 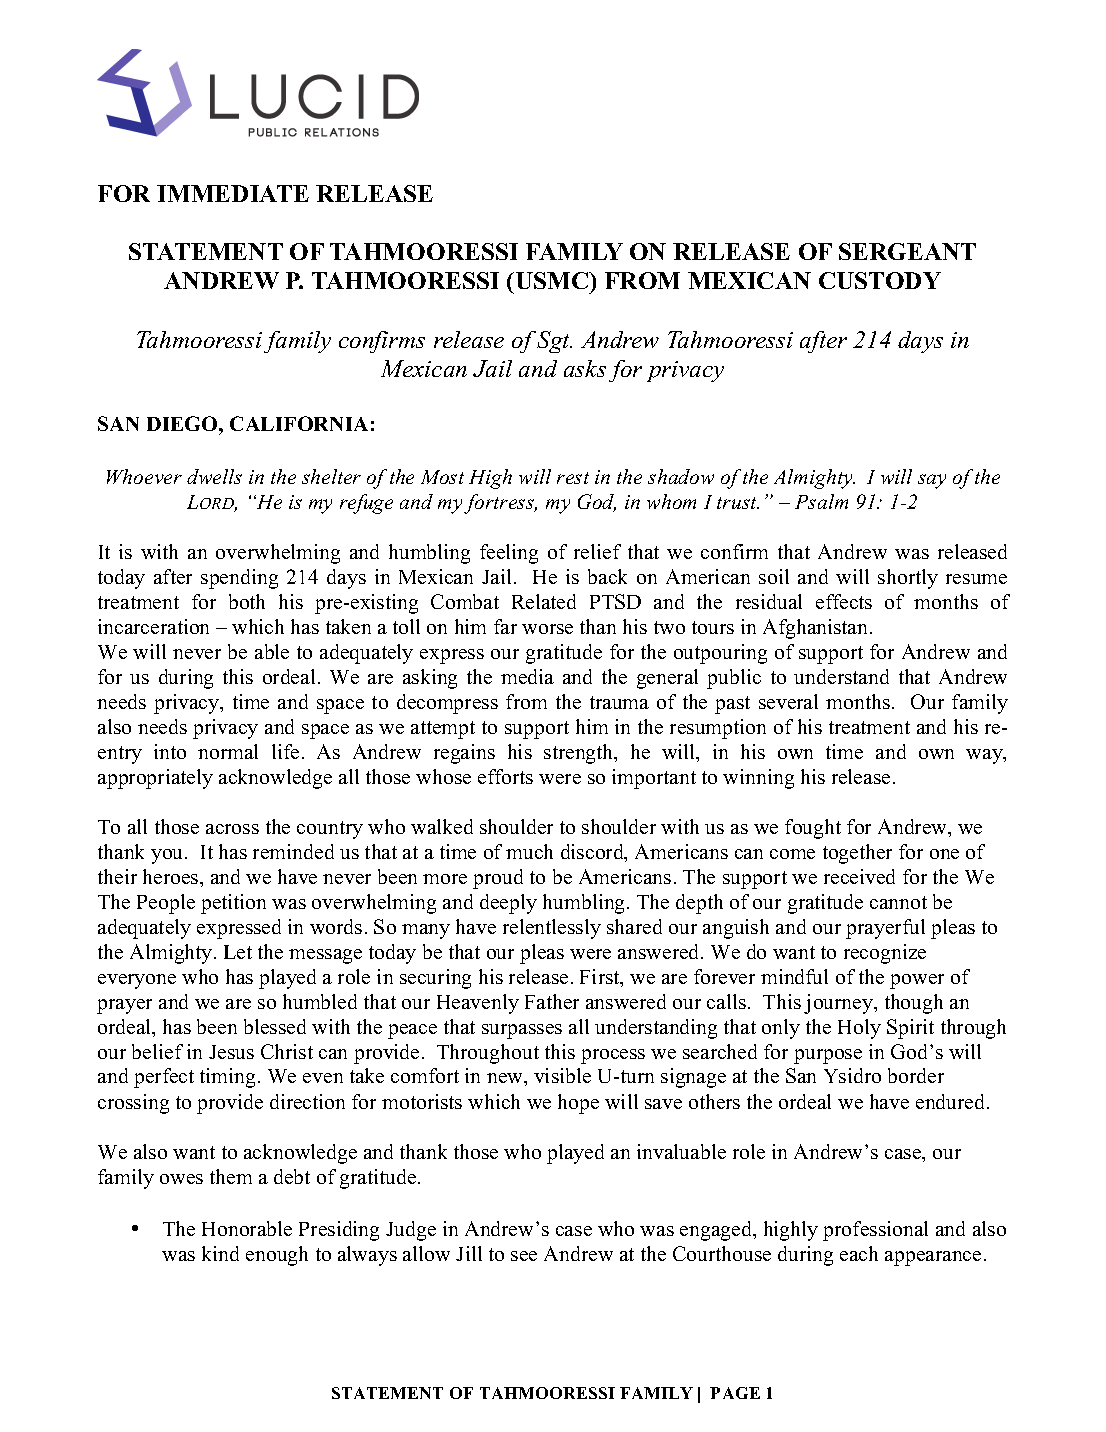 I want to click on kind, so click(x=220, y=1253).
